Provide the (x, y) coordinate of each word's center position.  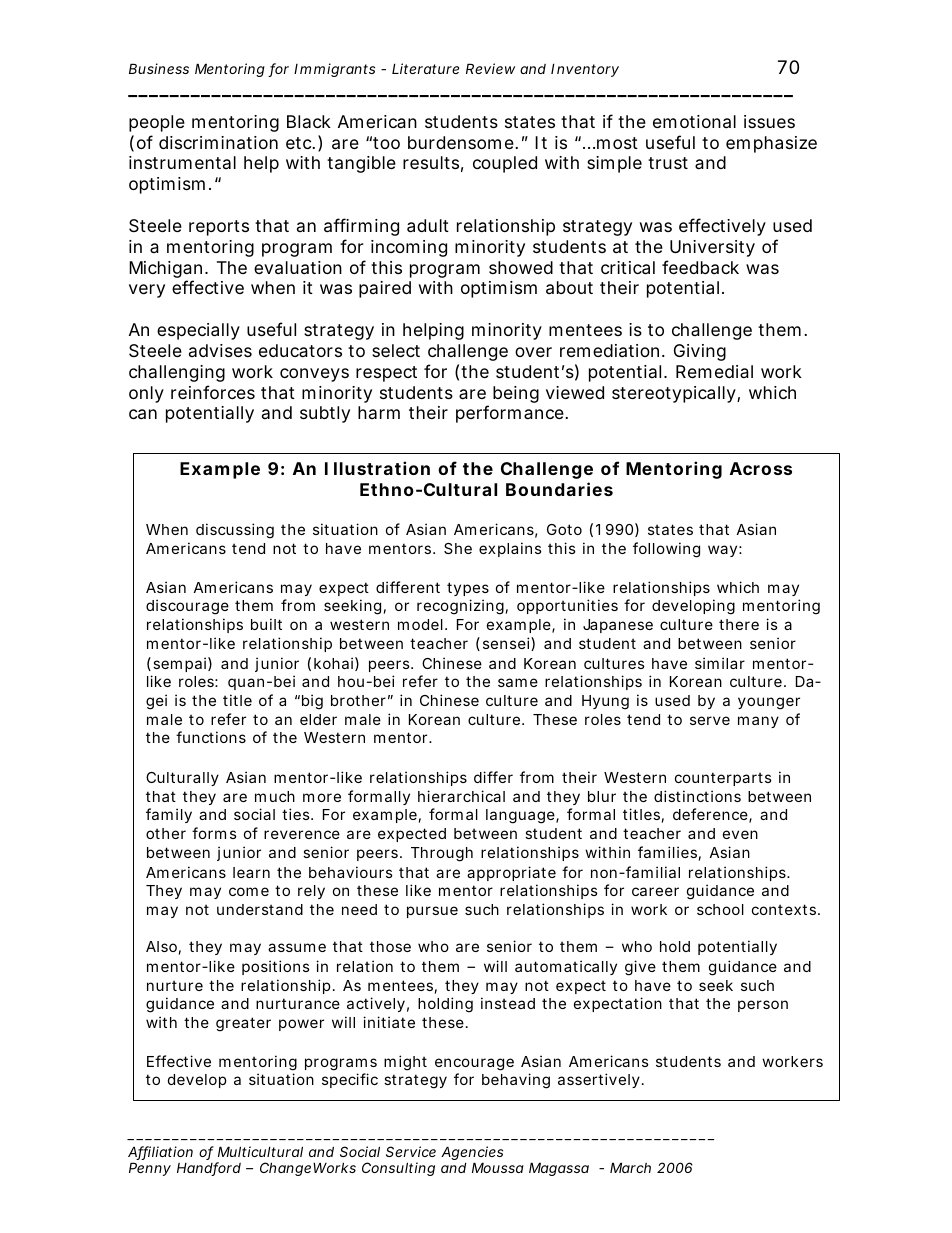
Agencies (472, 1154)
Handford (209, 1169)
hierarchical (461, 796)
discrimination (218, 143)
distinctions (697, 796)
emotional (694, 122)
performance (511, 414)
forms (214, 833)
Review (490, 68)
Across (761, 468)
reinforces (213, 392)
